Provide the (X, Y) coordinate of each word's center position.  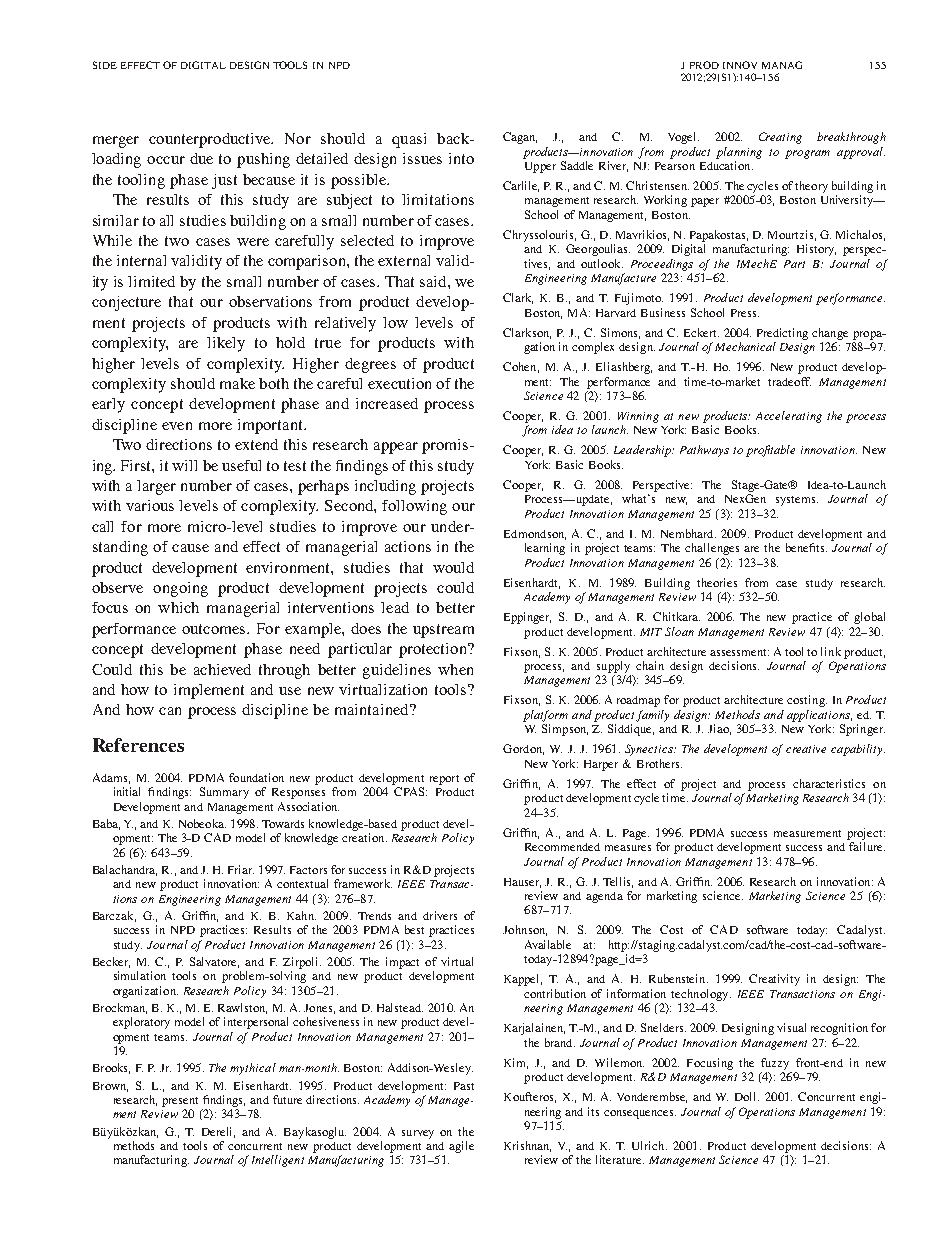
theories (717, 582)
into (461, 158)
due (201, 158)
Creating (780, 138)
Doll (747, 1096)
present (180, 1102)
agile (461, 1147)
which (178, 607)
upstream (443, 631)
